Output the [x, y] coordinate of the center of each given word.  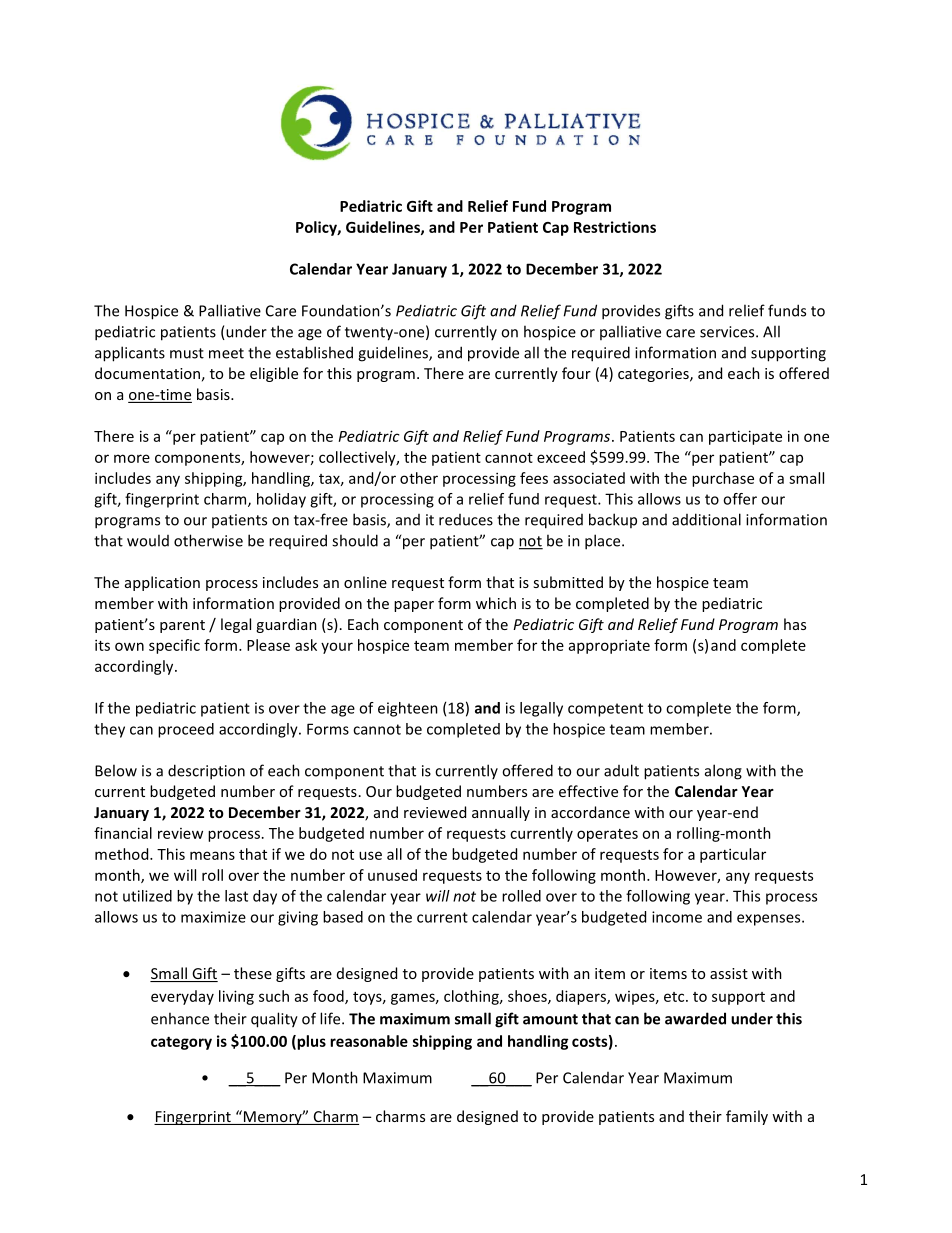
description [206, 772]
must [187, 353]
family [747, 1117]
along [723, 772]
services [728, 332]
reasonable [369, 1041]
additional [706, 519]
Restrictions [615, 227]
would [148, 540]
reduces [466, 520]
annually [501, 813]
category [181, 1043]
